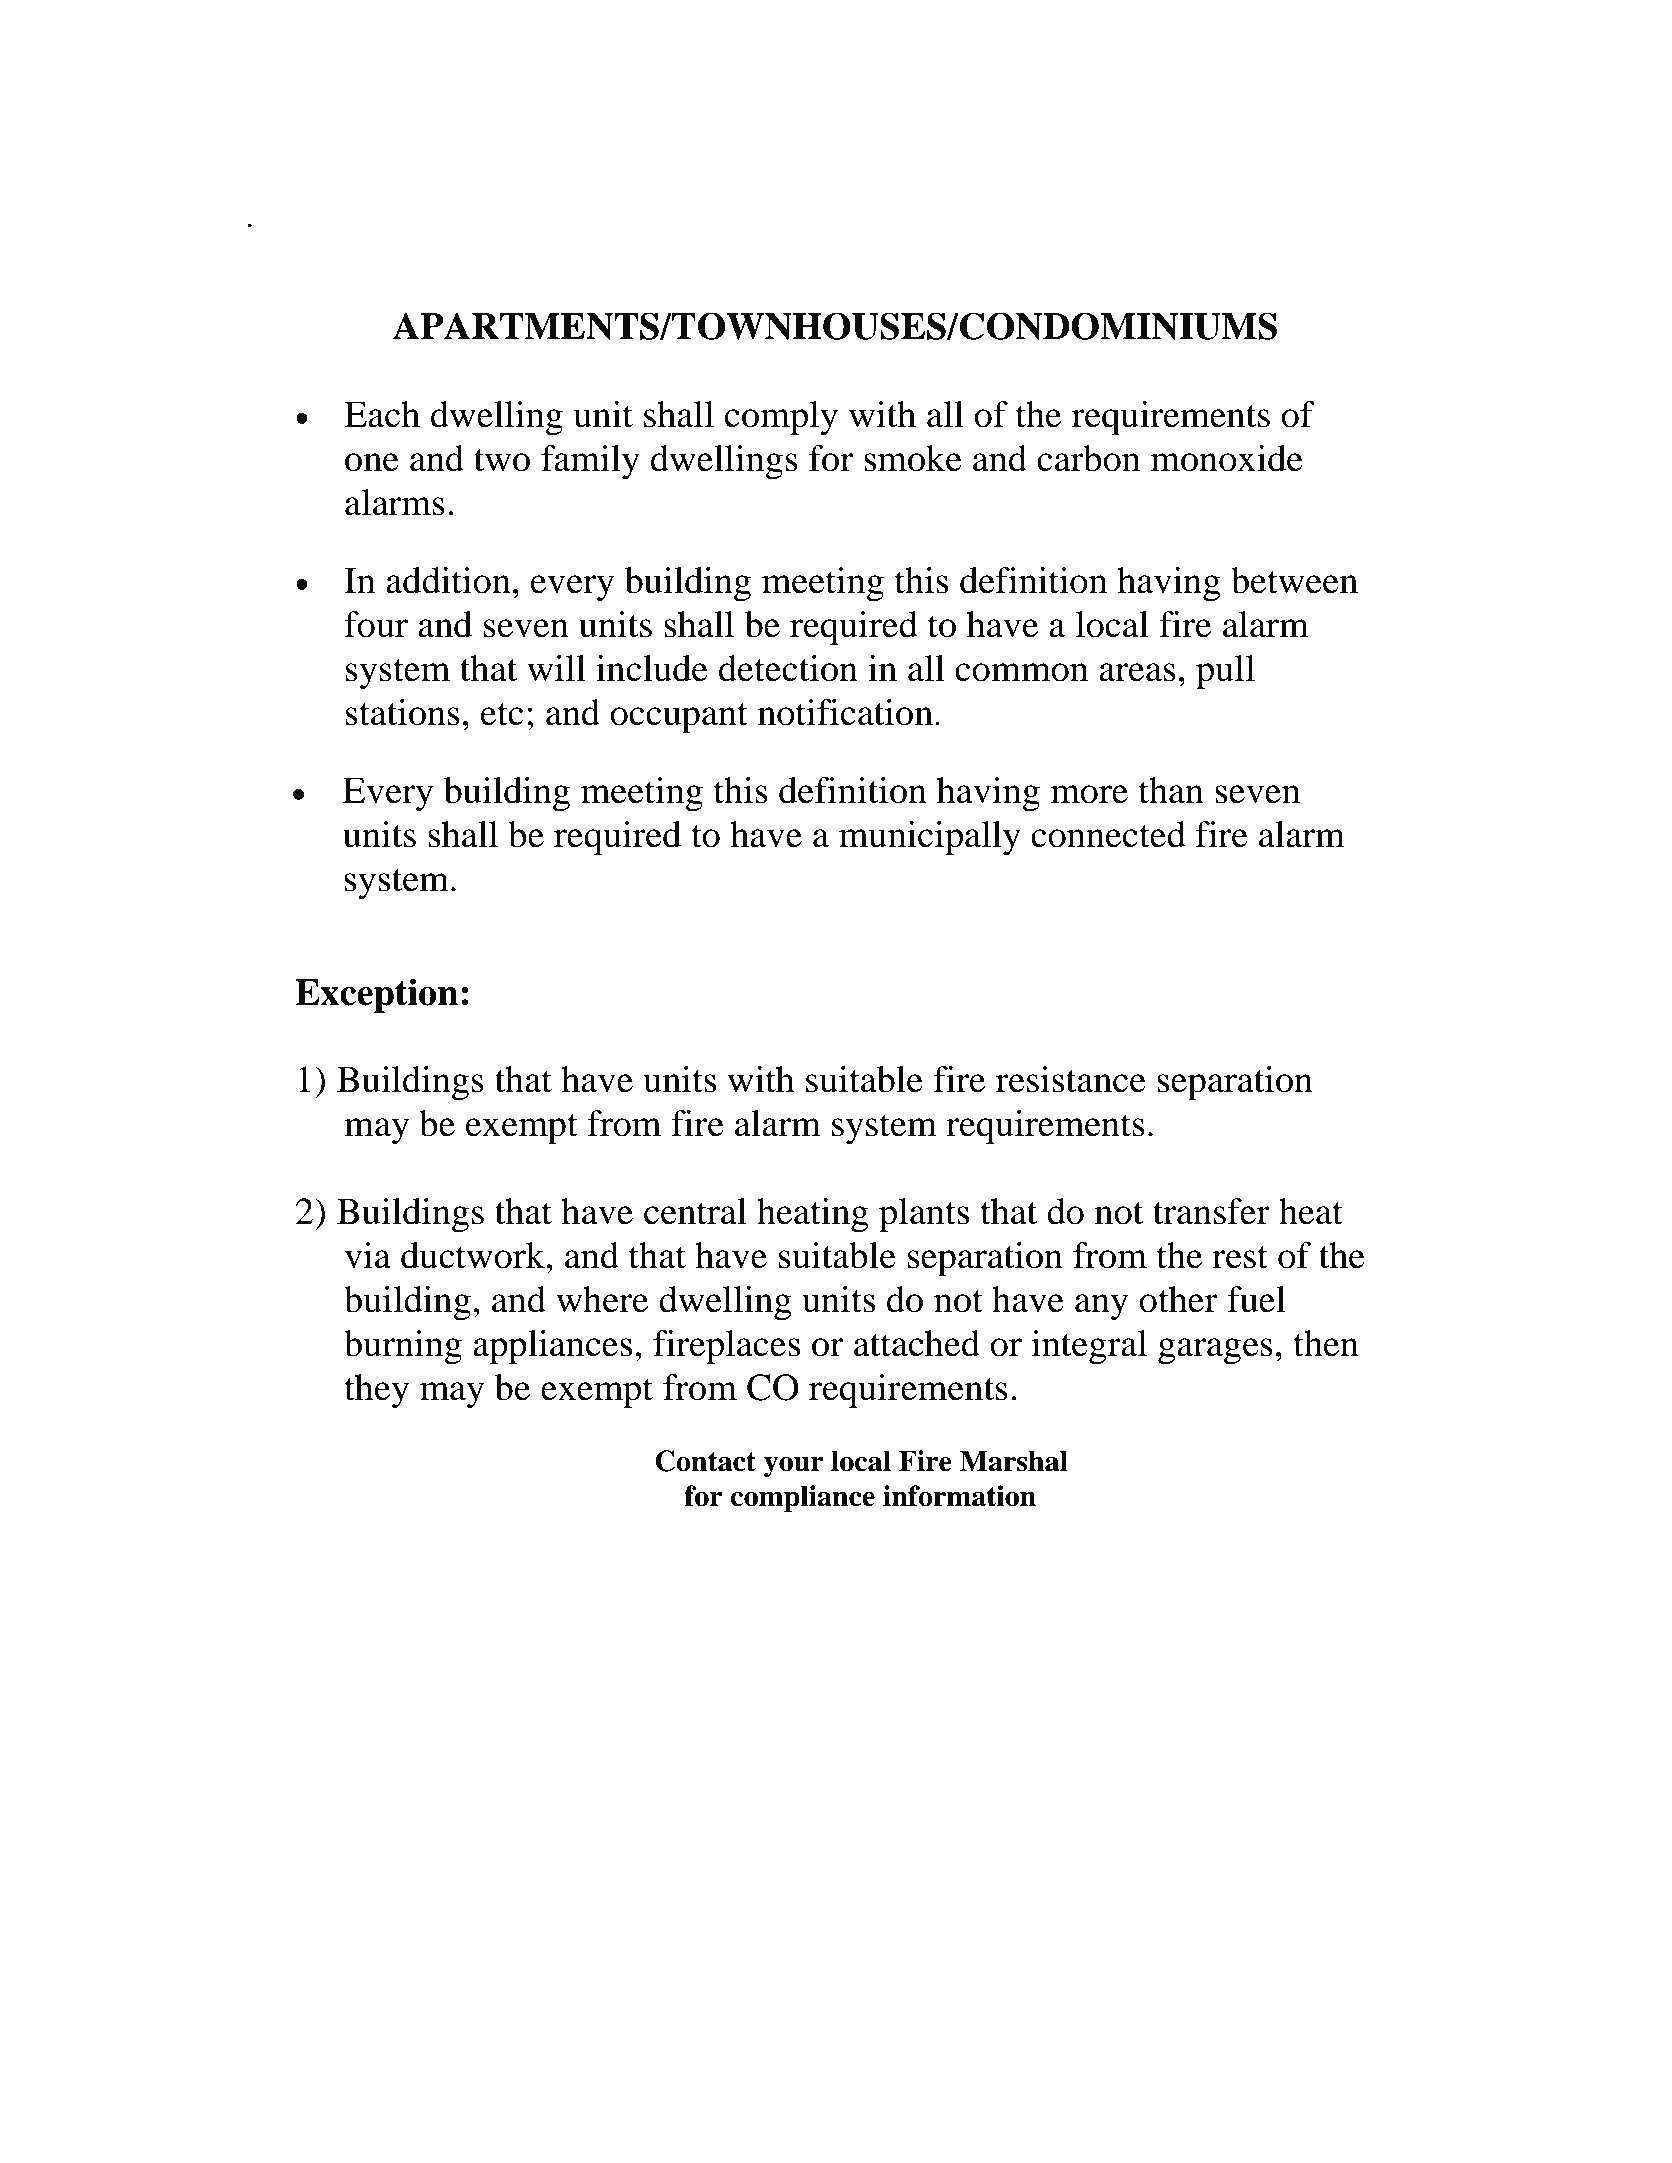 This screenshot has width=1672, height=2163. What do you see at coordinates (1227, 458) in the screenshot?
I see `monoxide` at bounding box center [1227, 458].
